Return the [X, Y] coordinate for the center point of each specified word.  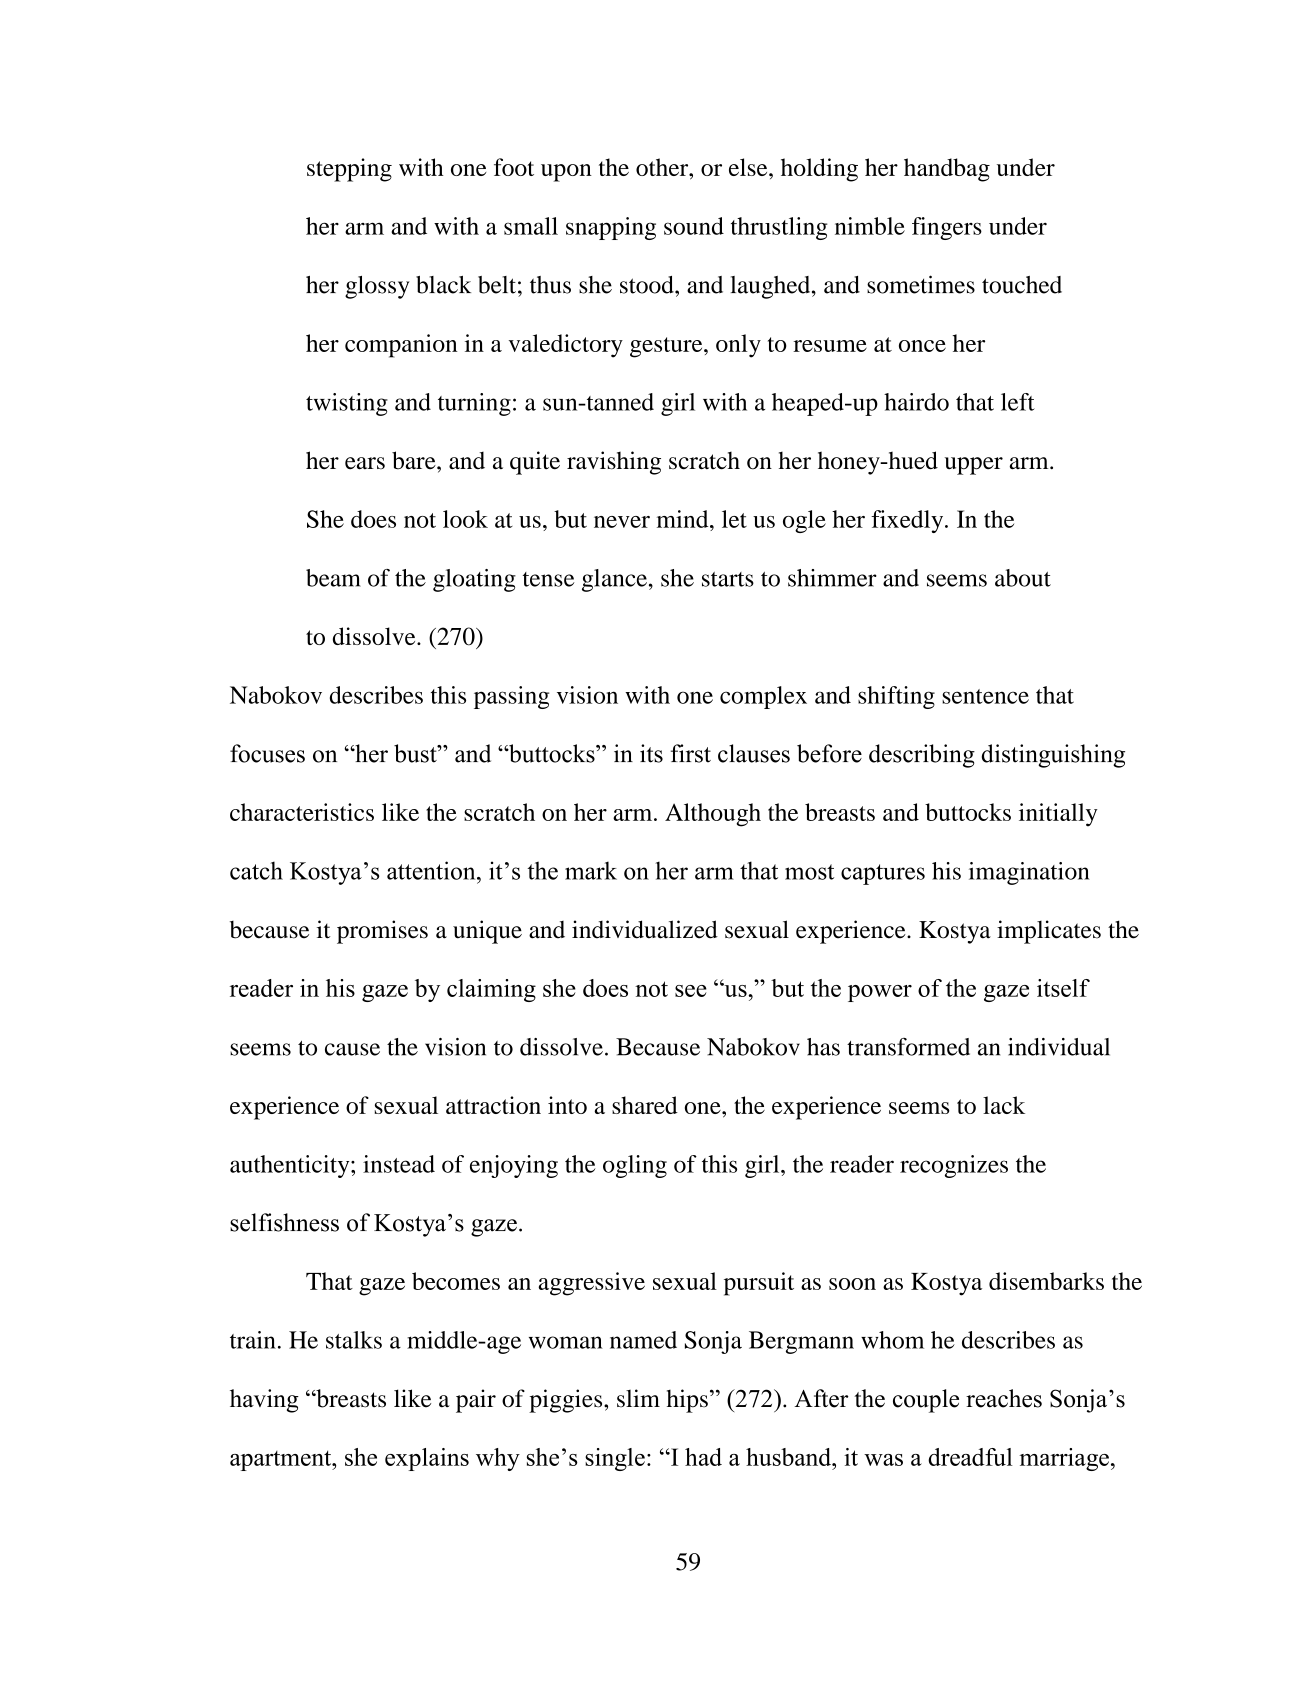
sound [694, 226]
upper [974, 466]
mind [684, 519]
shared [645, 1105]
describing [922, 756]
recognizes [954, 1166]
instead [399, 1164]
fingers [947, 228]
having [264, 1401]
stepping [349, 170]
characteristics [302, 812]
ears [365, 463]
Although [713, 815]
